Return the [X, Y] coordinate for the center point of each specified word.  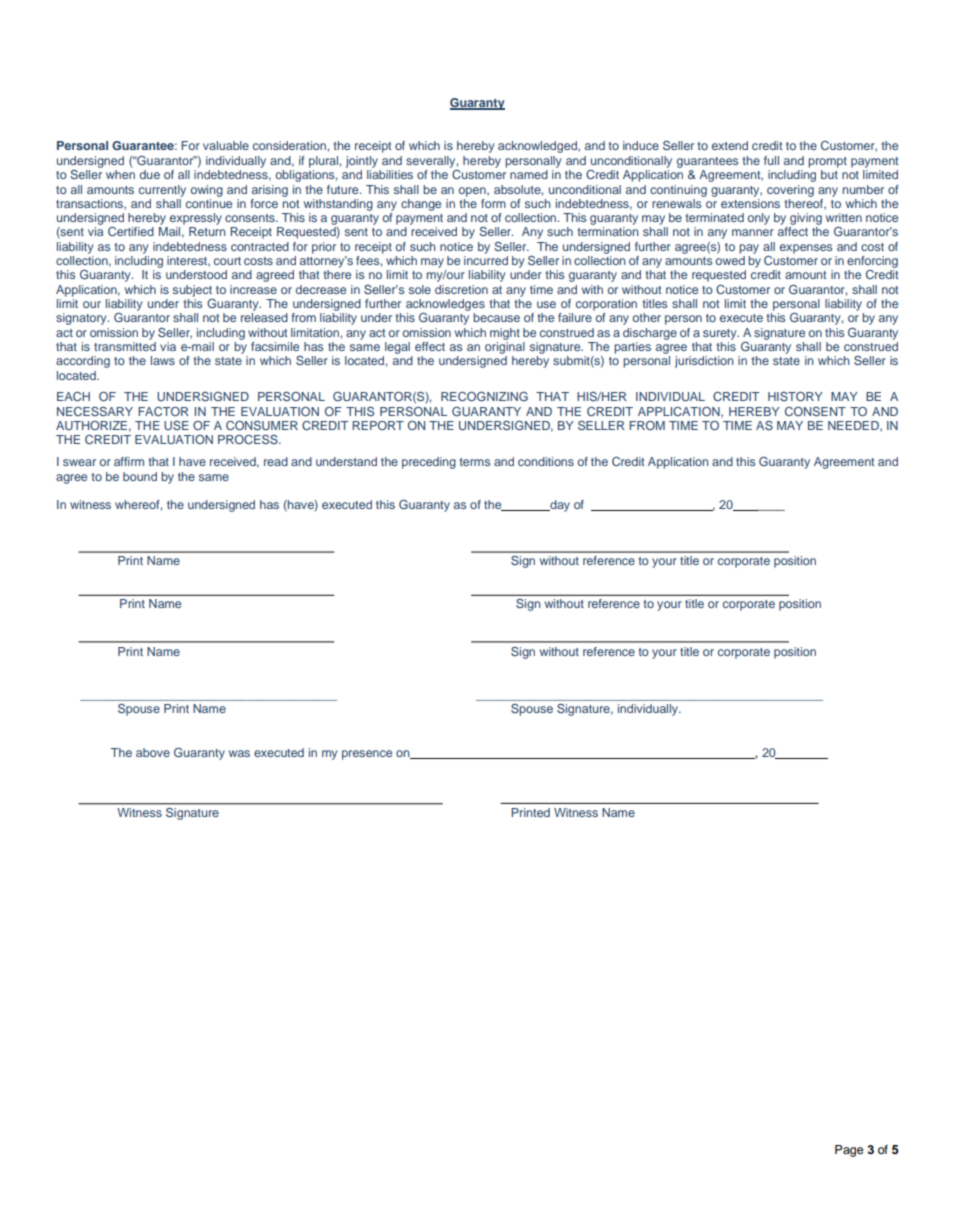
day [559, 506]
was [239, 753]
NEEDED [854, 426]
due [150, 174]
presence [367, 755]
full [771, 160]
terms [474, 462]
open [473, 192]
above [153, 752]
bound [140, 476]
